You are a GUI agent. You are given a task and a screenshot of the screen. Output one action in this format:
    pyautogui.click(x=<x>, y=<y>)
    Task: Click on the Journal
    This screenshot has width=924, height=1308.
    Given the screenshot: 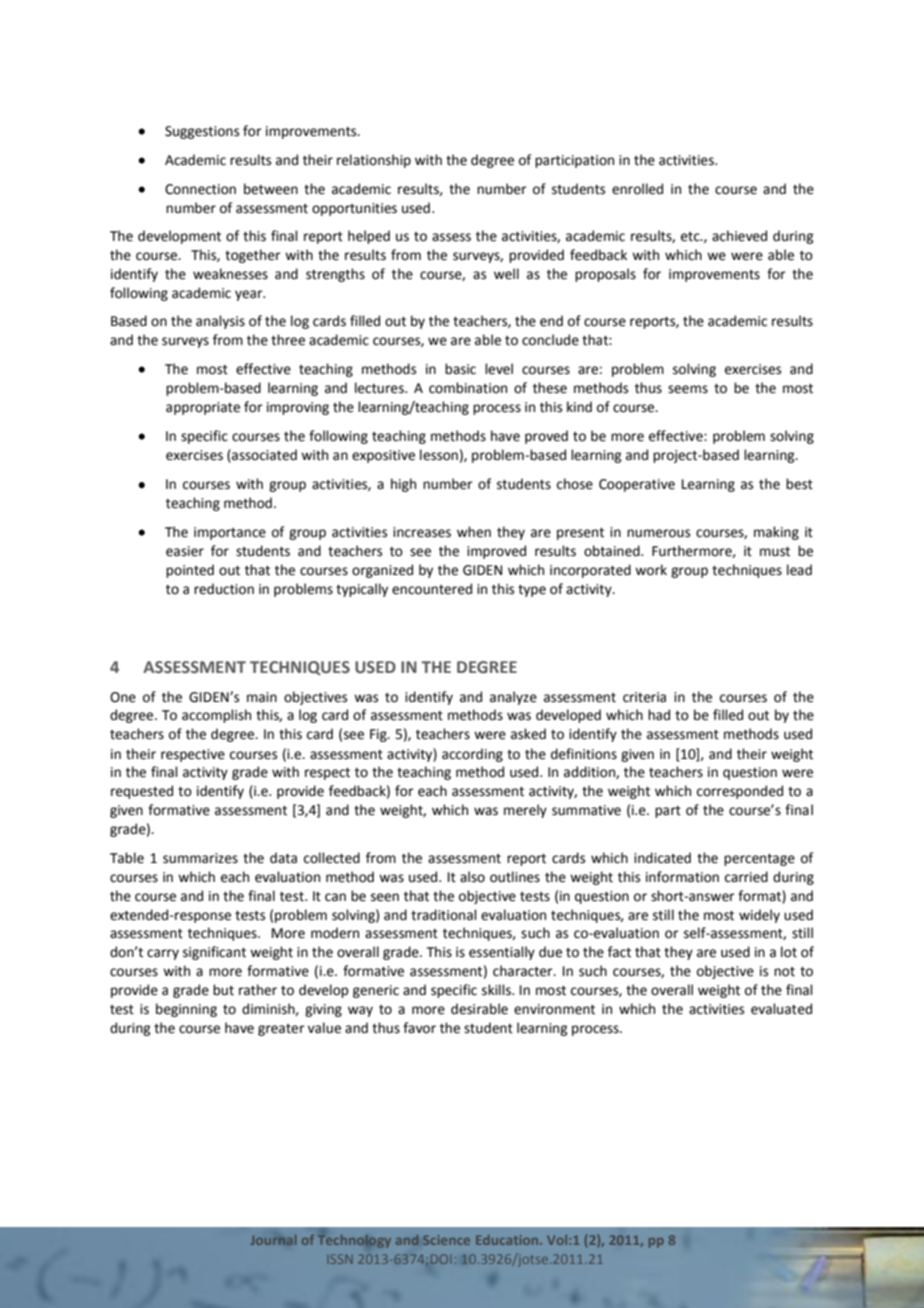 What is the action you would take?
    pyautogui.click(x=273, y=1240)
